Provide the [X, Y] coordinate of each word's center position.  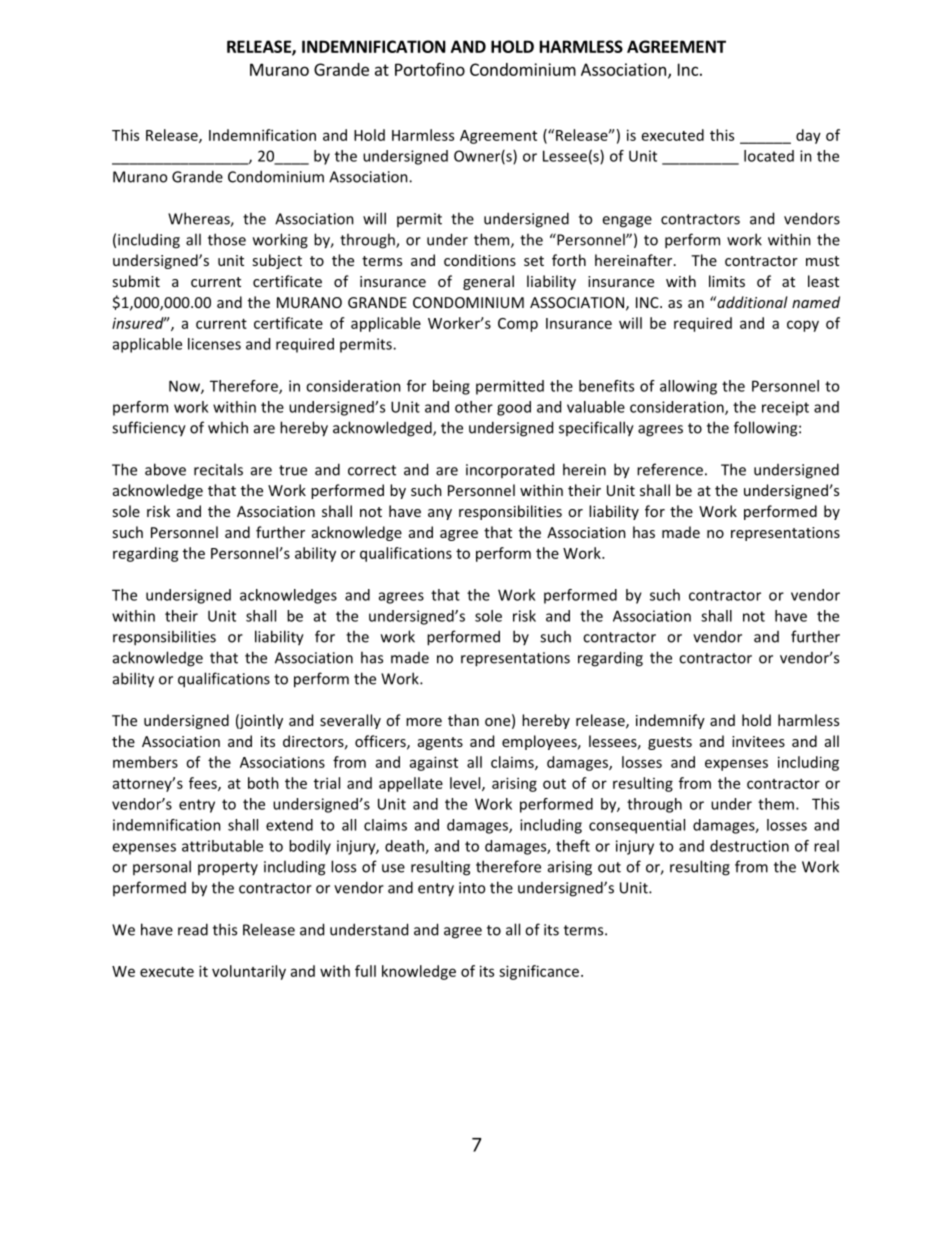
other [474, 407]
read [193, 929]
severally [350, 721]
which [228, 427]
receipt [785, 408]
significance [540, 972]
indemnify [670, 721]
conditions [480, 260]
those [227, 239]
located [769, 156]
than [463, 720]
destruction [749, 846]
